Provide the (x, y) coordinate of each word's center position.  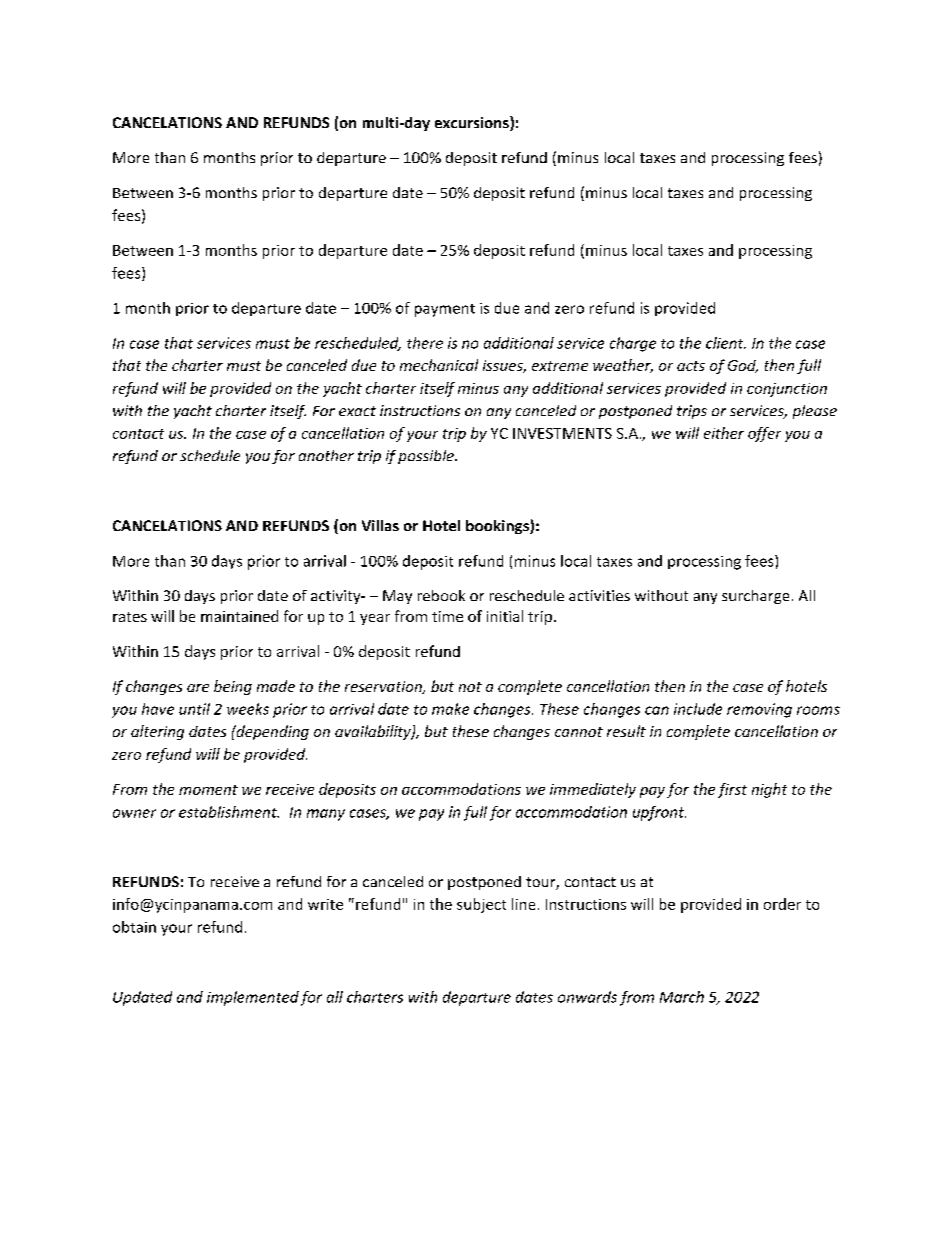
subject (481, 905)
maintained (239, 616)
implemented (253, 998)
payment (445, 310)
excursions (473, 123)
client (726, 343)
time (447, 616)
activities (599, 595)
